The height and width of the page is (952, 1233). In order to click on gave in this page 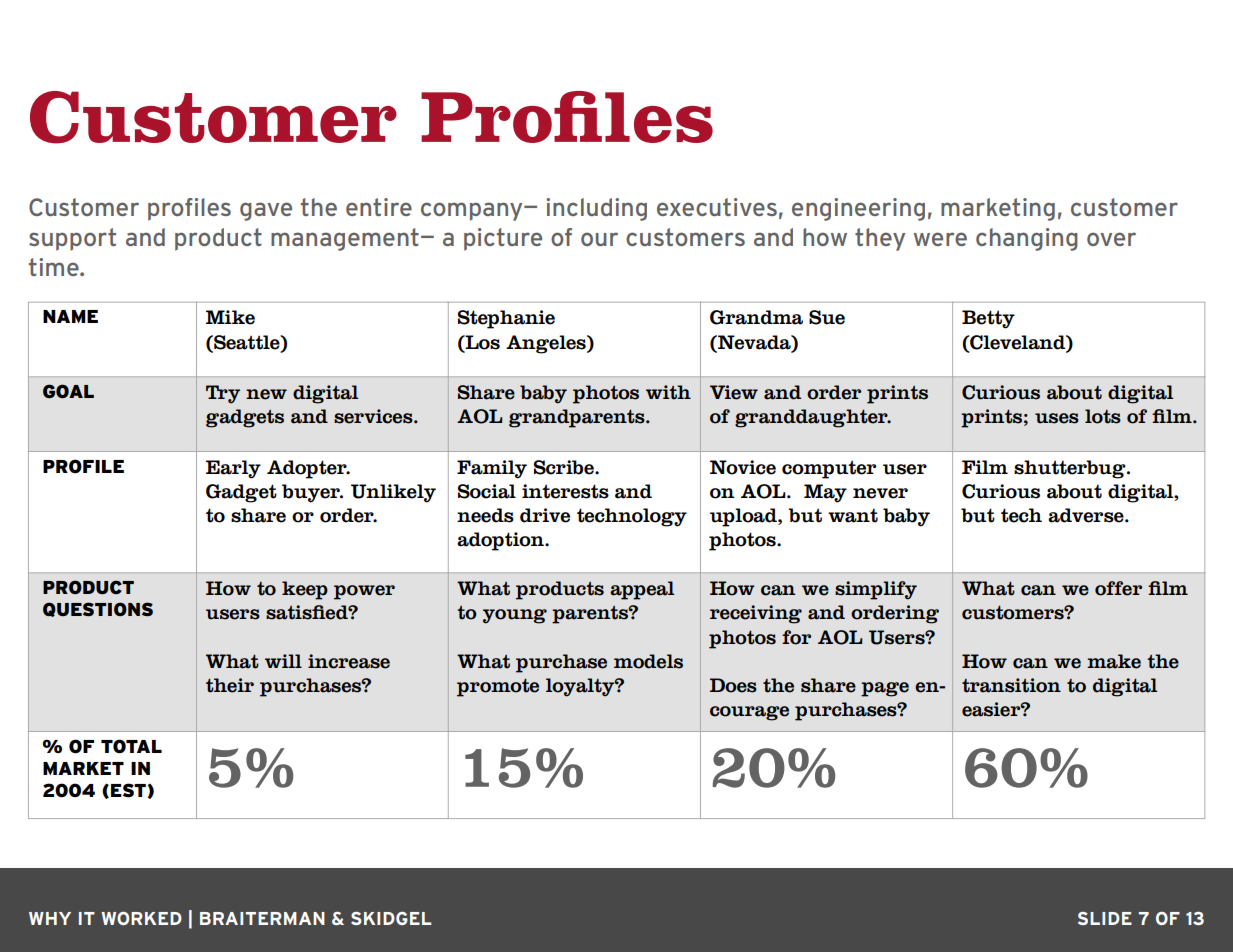, I will do `click(266, 211)`.
